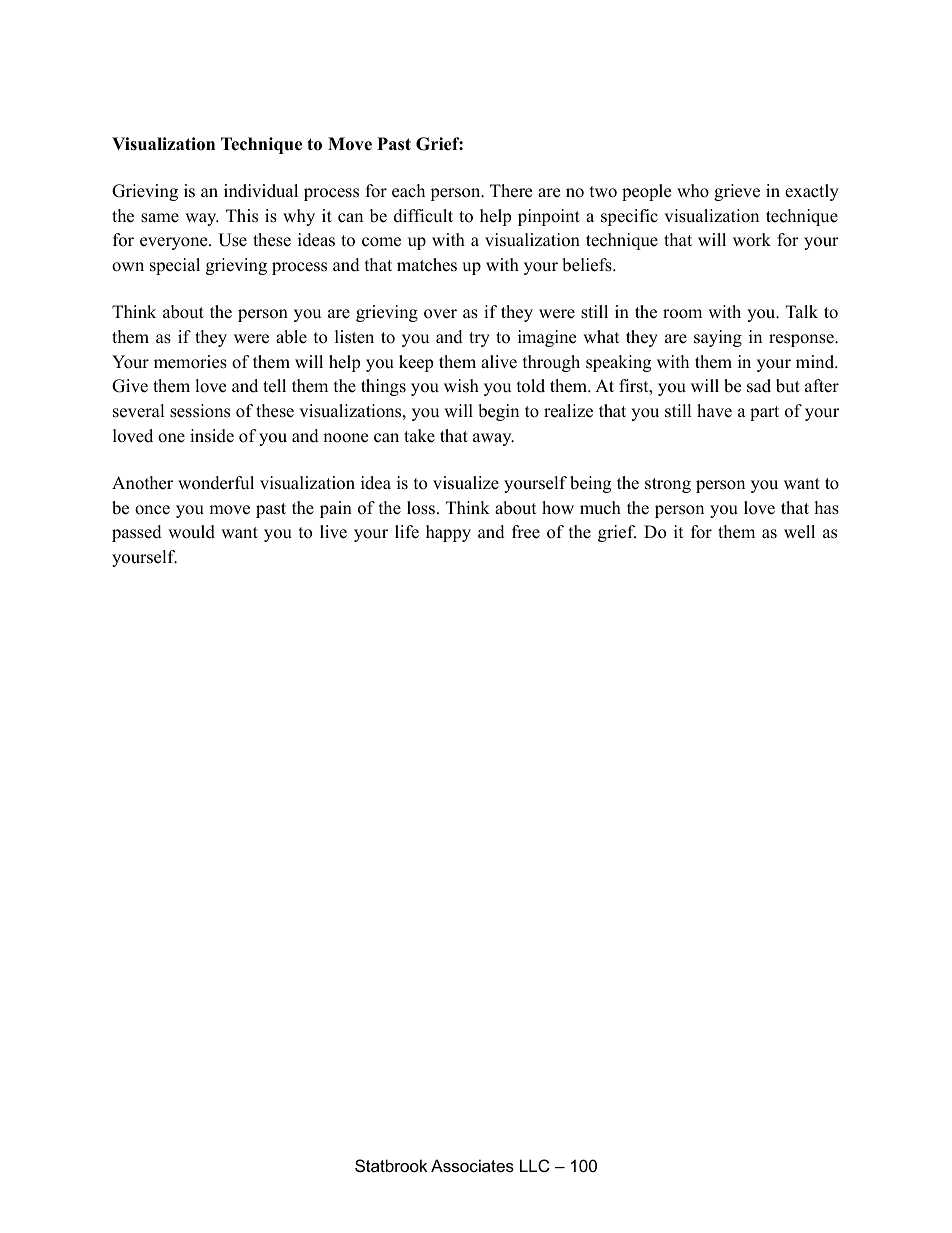 This screenshot has width=952, height=1233. What do you see at coordinates (752, 240) in the screenshot?
I see `work` at bounding box center [752, 240].
